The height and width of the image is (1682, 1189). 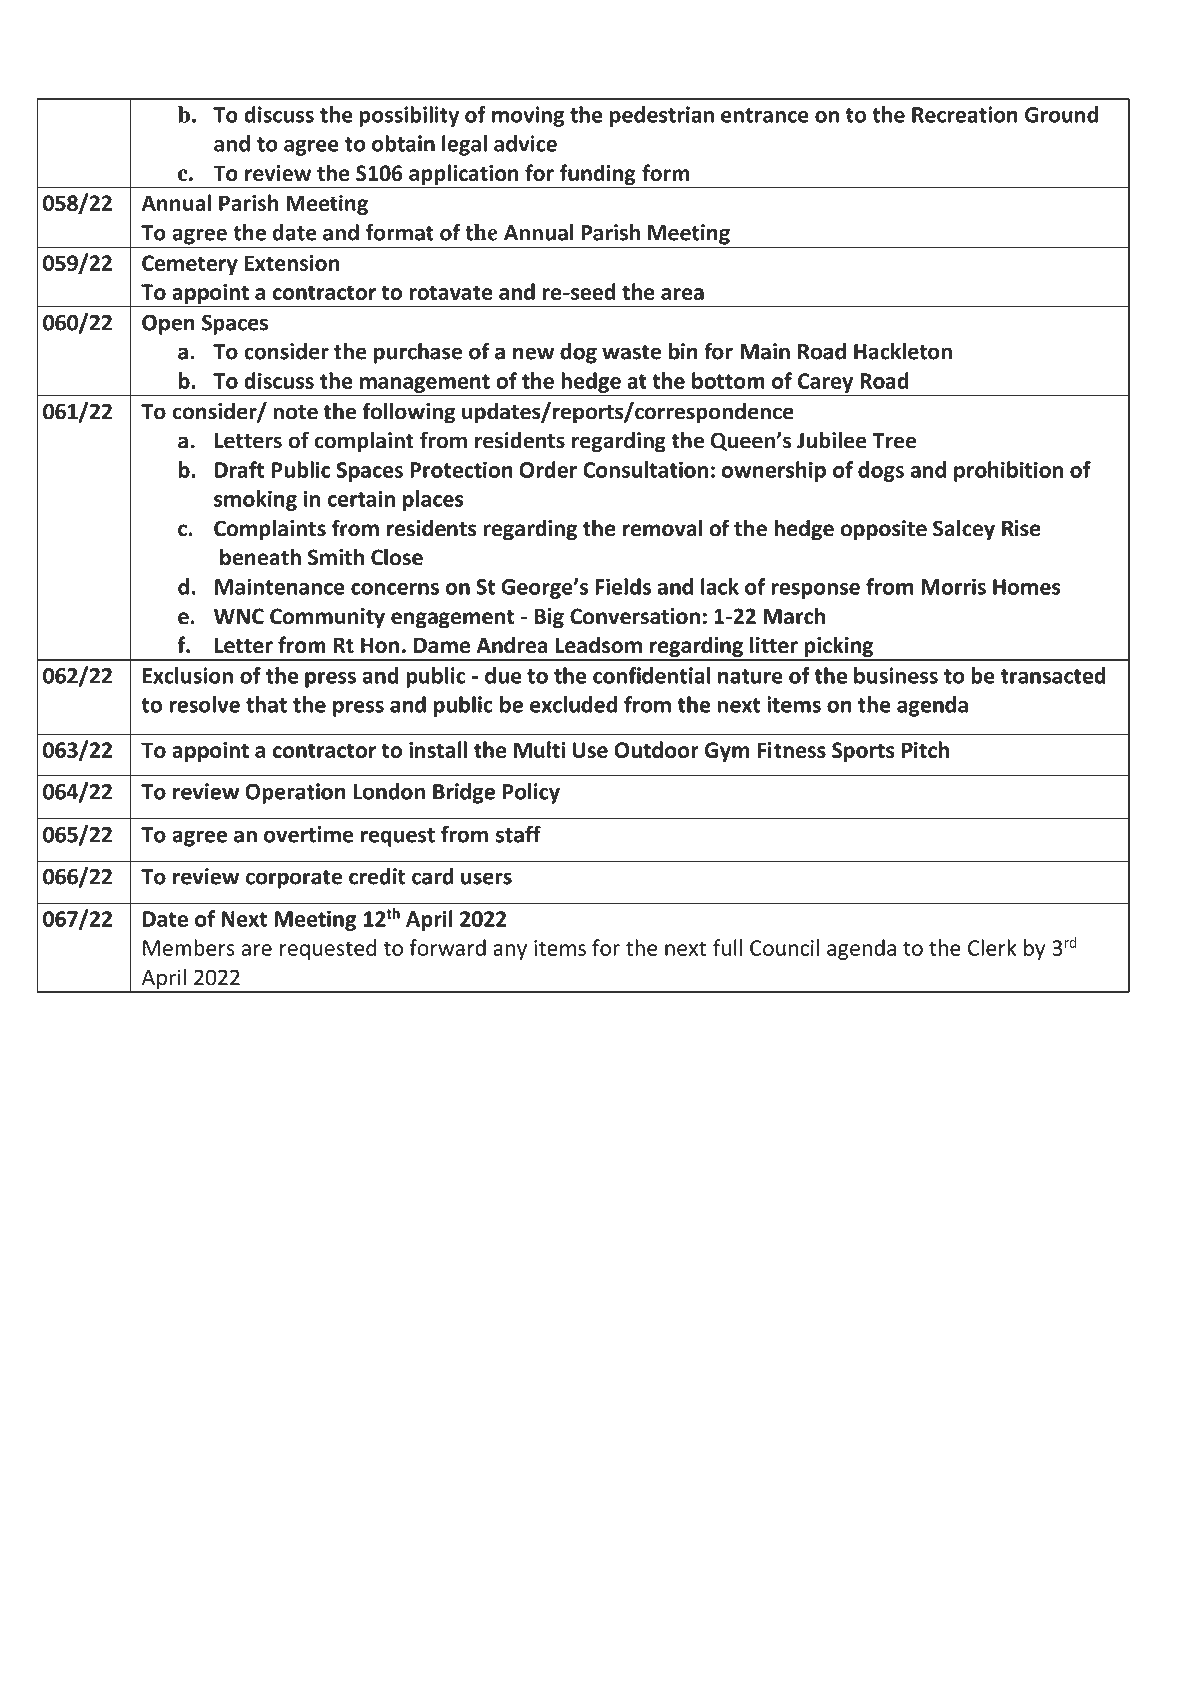 I want to click on beneath, so click(x=260, y=557).
